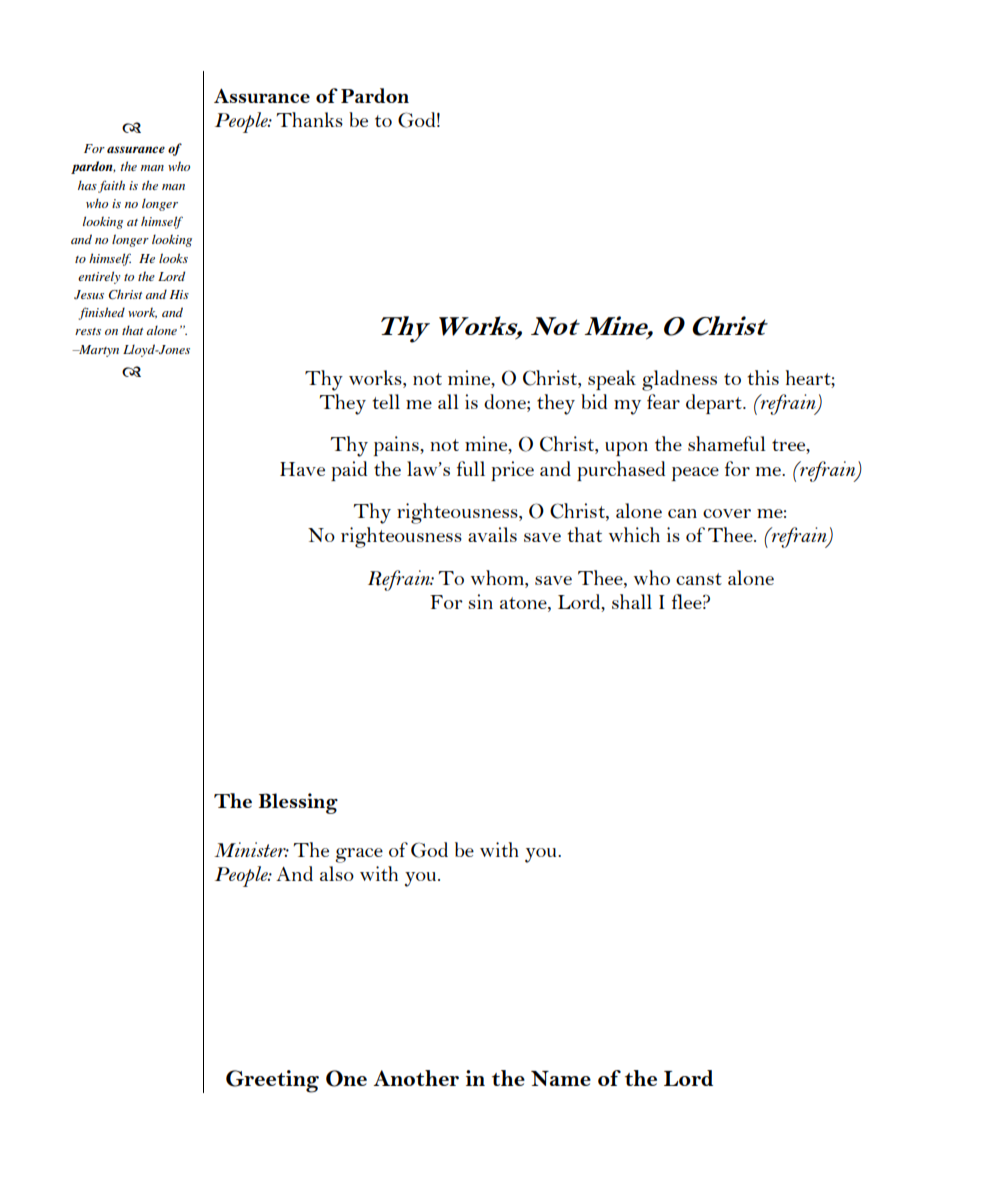 The width and height of the screenshot is (991, 1204). What do you see at coordinates (302, 469) in the screenshot?
I see `Have` at bounding box center [302, 469].
